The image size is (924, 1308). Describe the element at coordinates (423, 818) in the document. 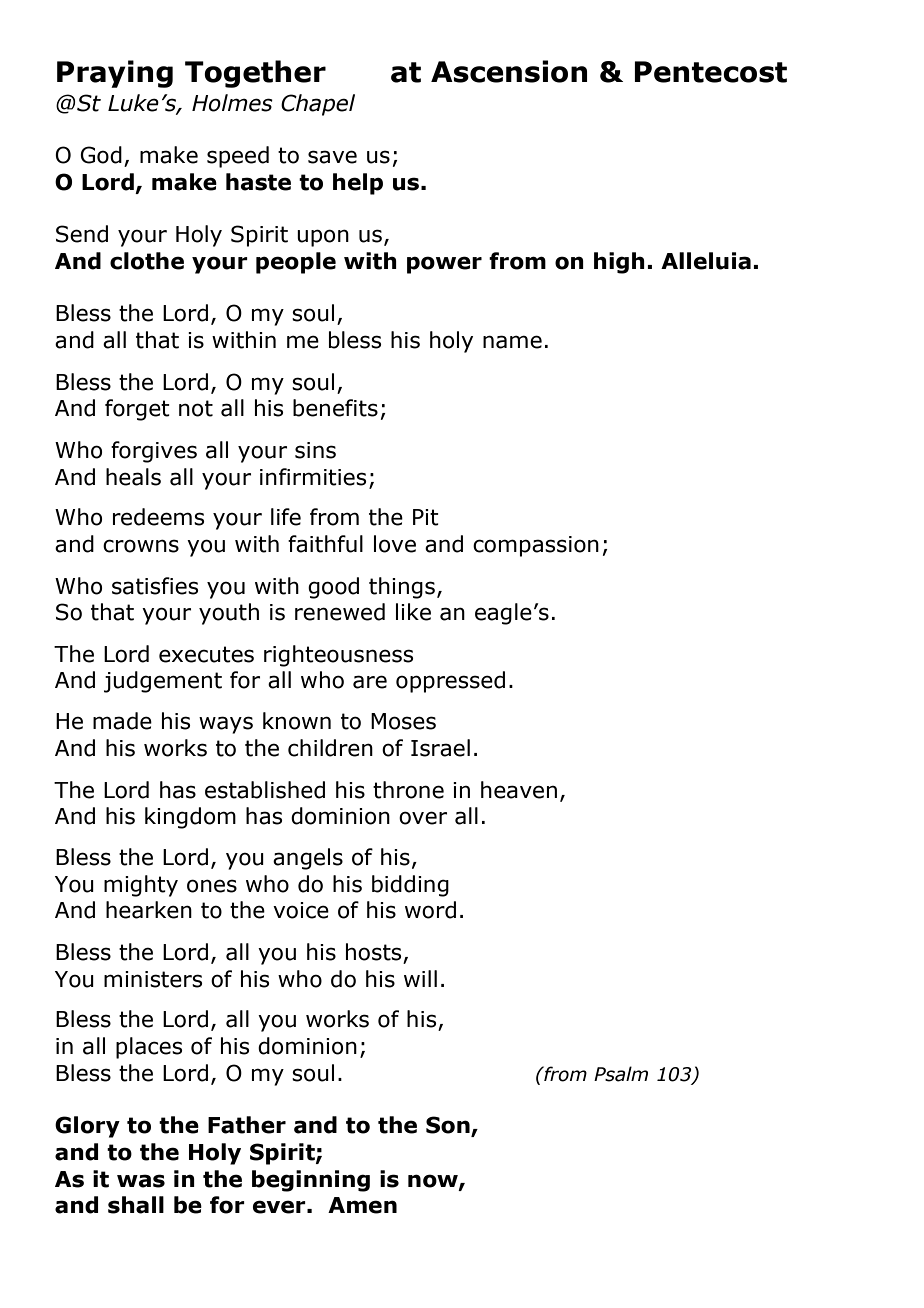

I see `over` at that location.
